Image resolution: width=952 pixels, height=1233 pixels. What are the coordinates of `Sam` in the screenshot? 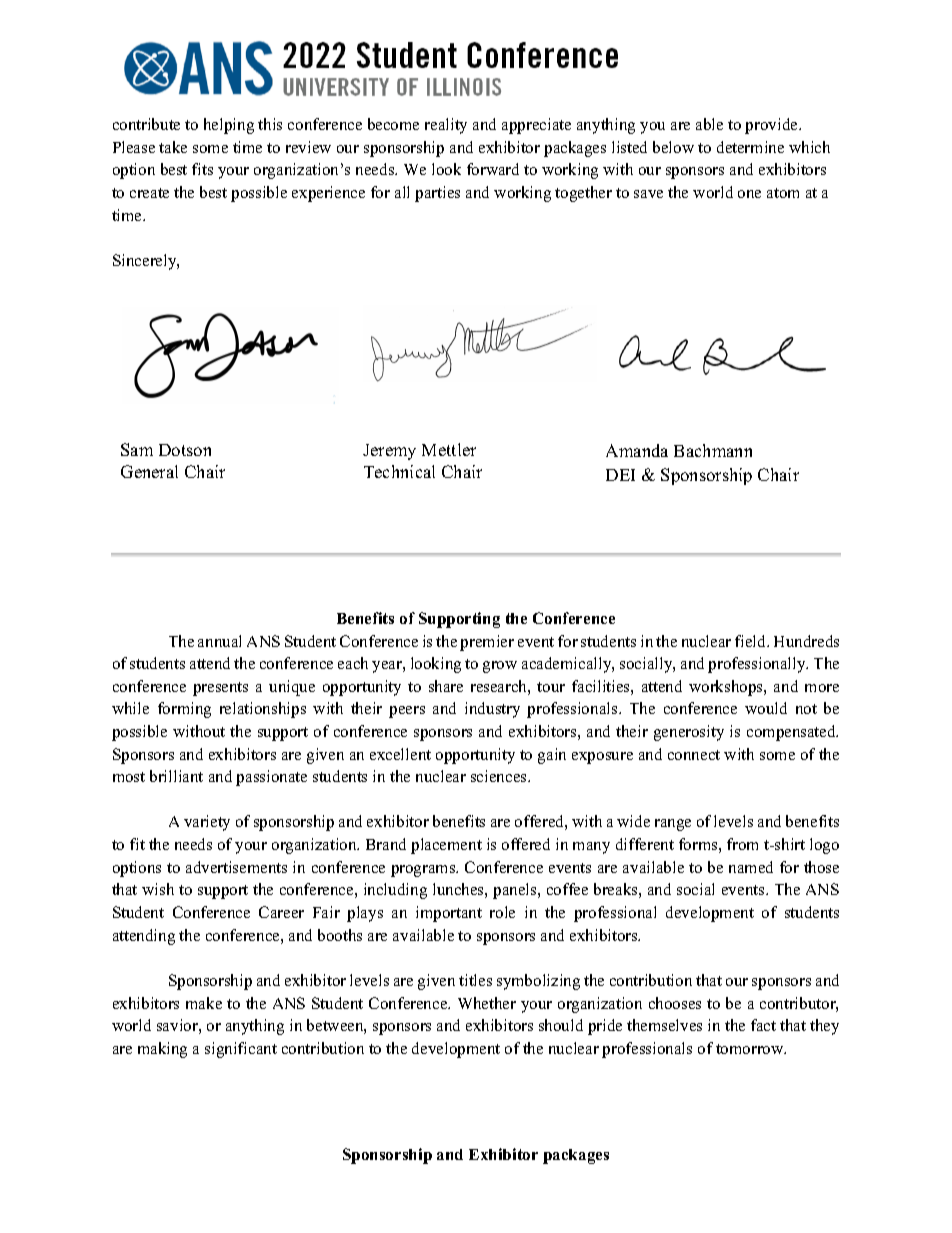 It's located at (137, 449).
